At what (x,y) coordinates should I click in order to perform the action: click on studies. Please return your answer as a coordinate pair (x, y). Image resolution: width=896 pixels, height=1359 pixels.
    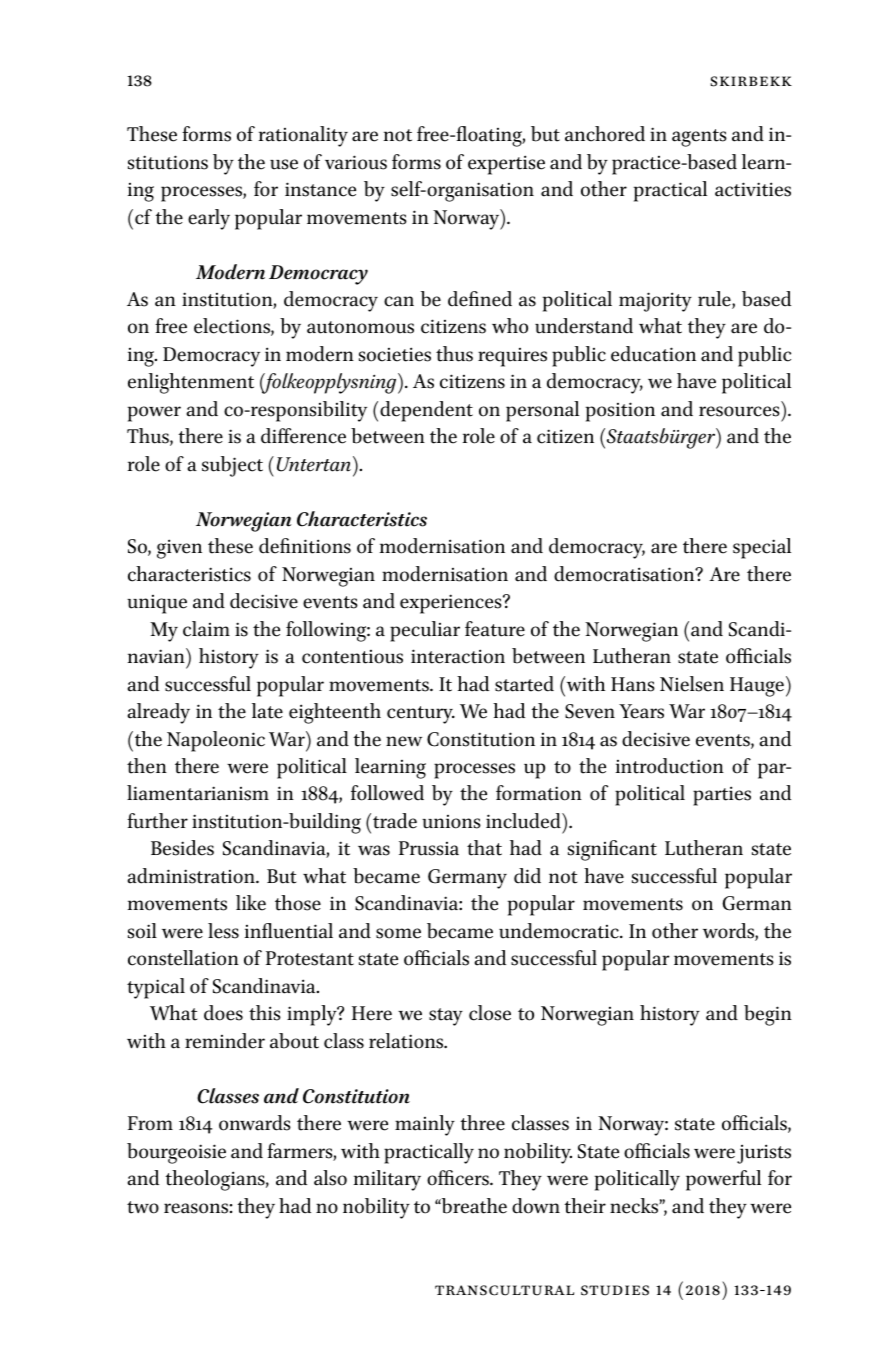
    Looking at the image, I should click on (615, 1290).
